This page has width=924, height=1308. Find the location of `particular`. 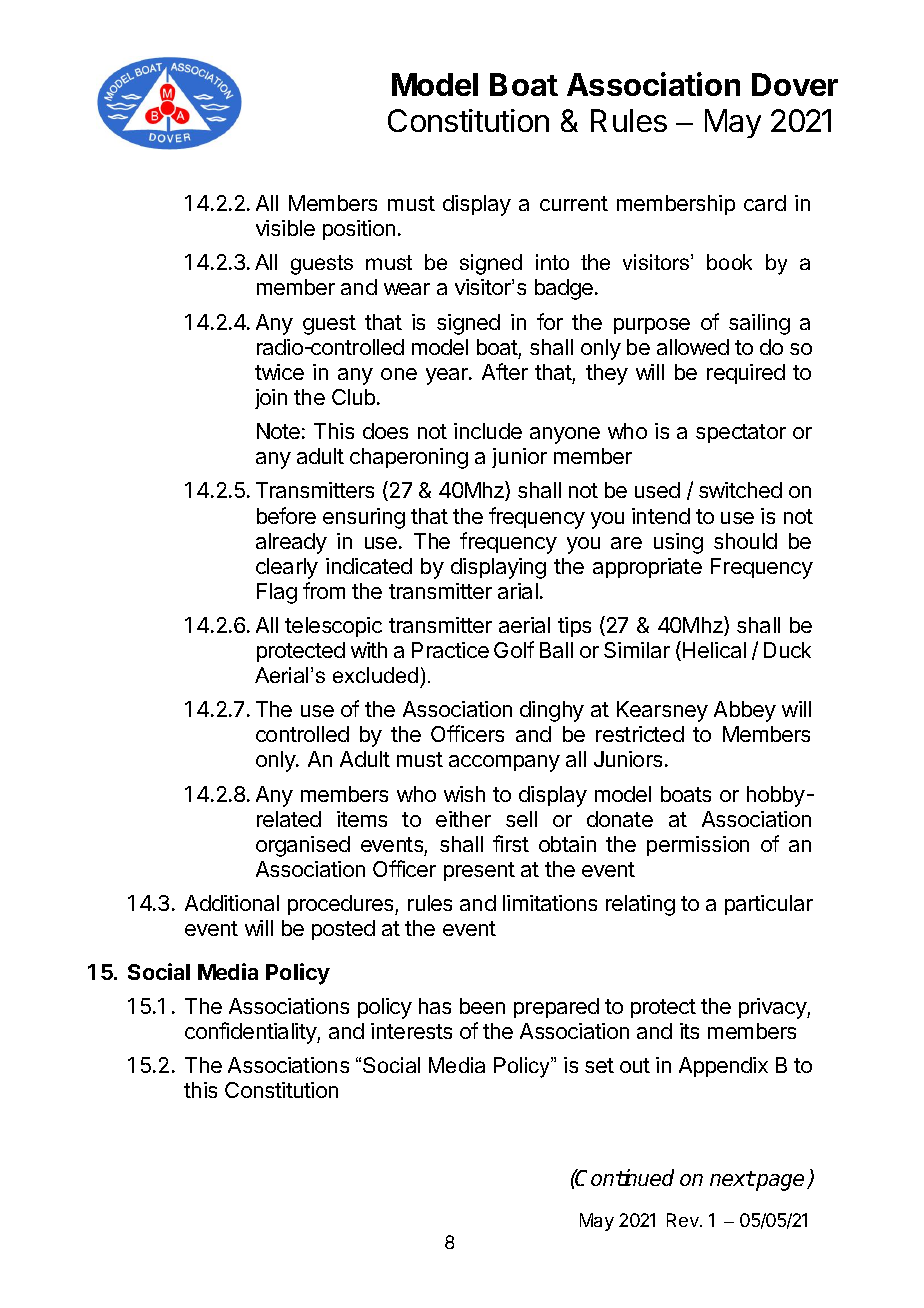

particular is located at coordinates (769, 905).
